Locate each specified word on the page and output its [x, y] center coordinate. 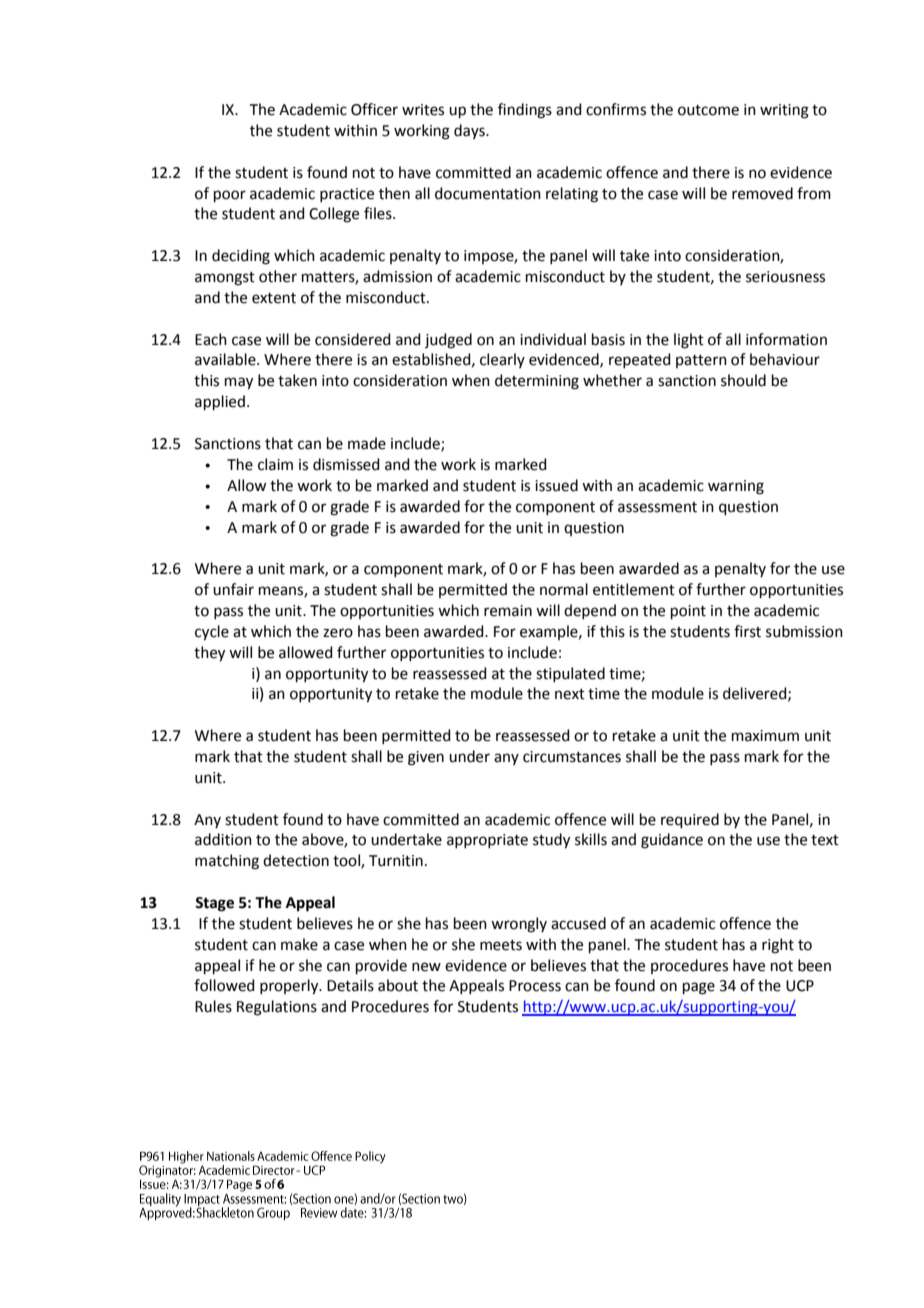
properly [290, 987]
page [699, 988]
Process [535, 986]
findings [525, 111]
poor [230, 196]
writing [784, 111]
